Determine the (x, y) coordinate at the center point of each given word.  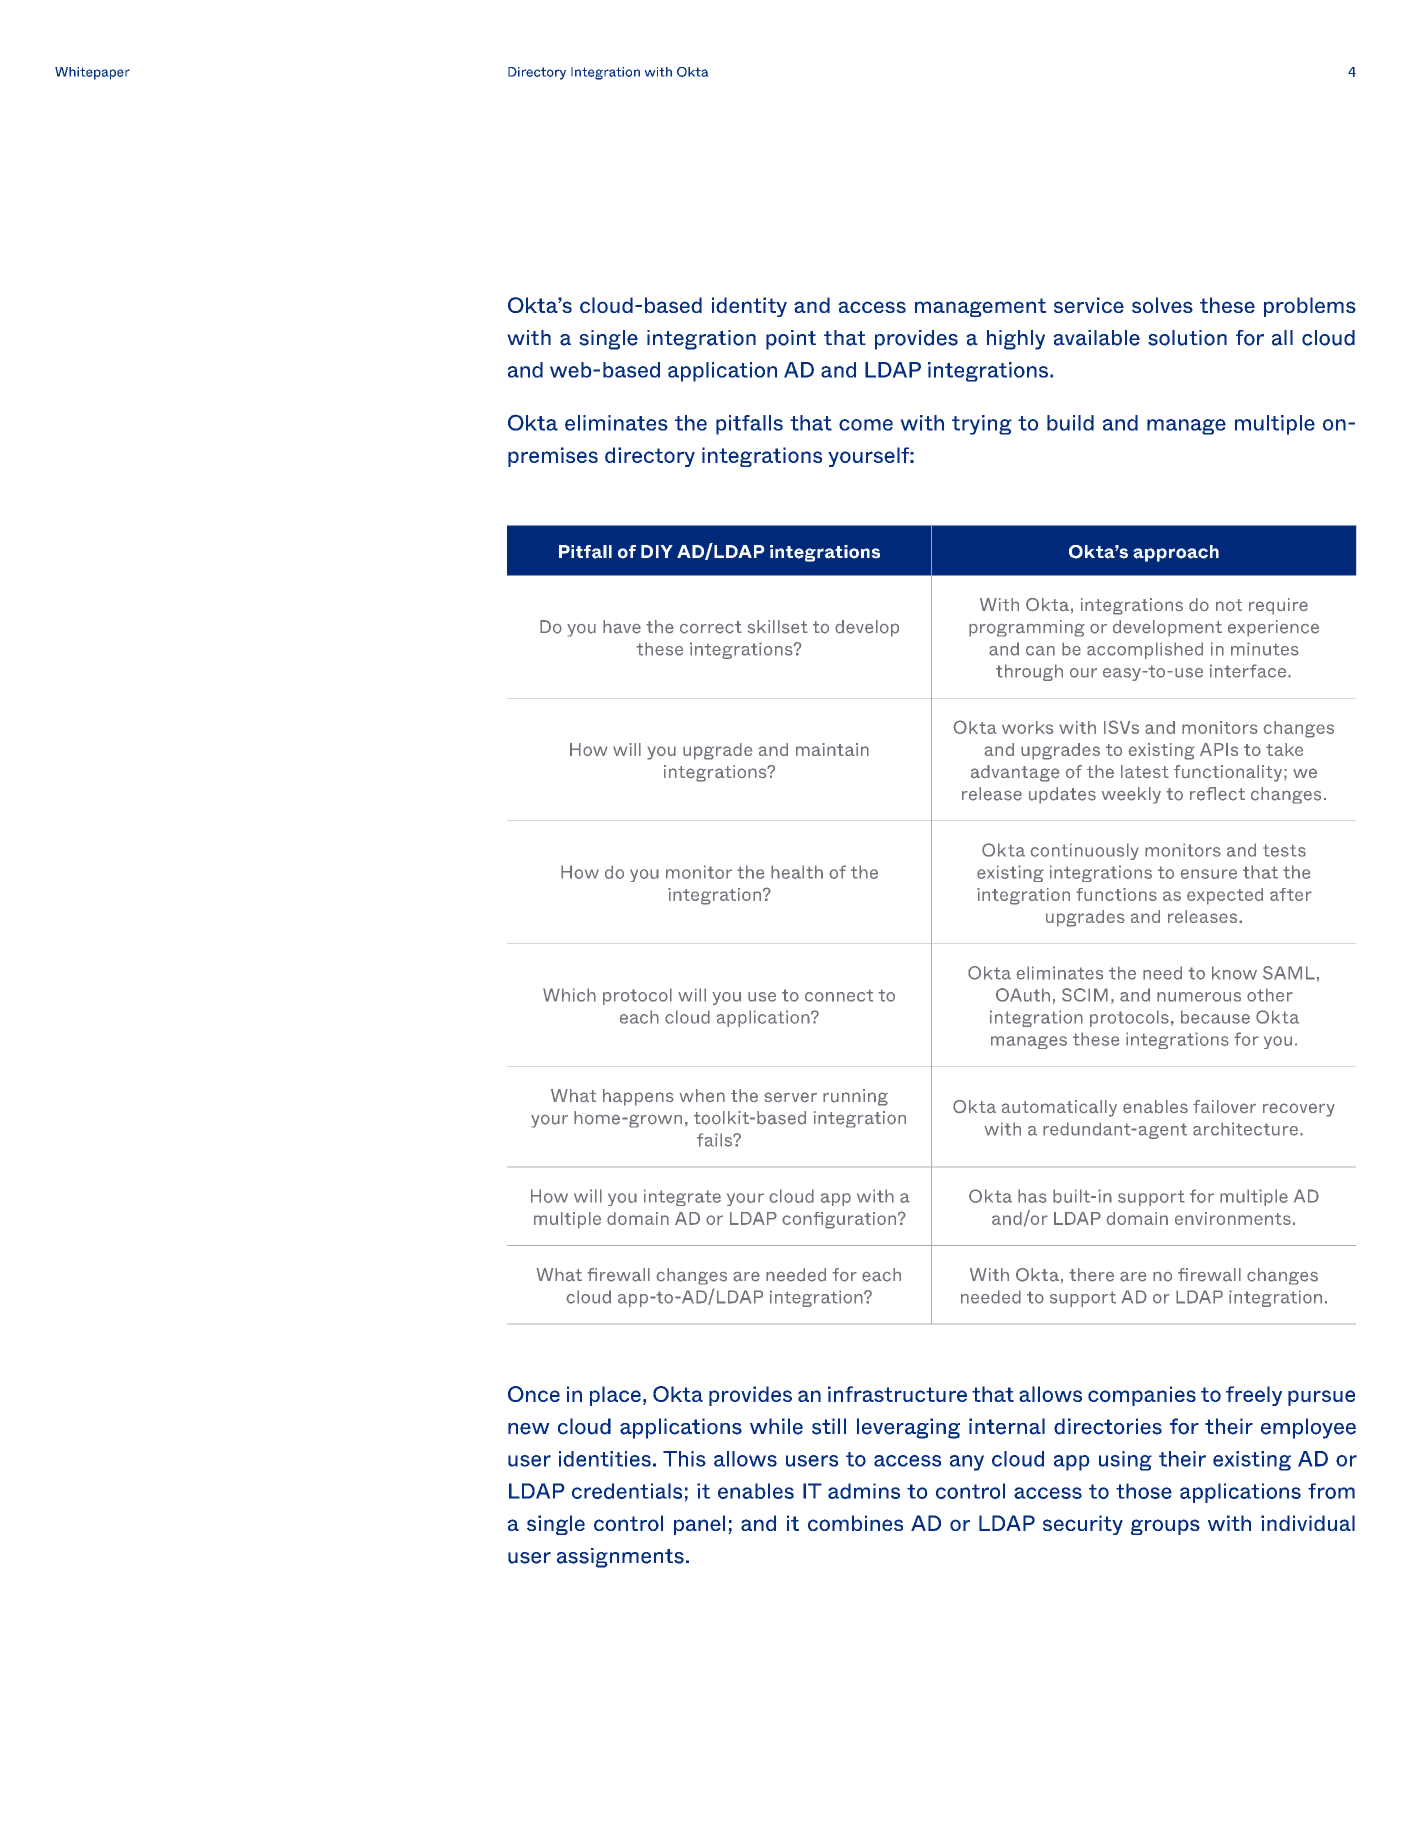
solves (1162, 305)
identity (749, 307)
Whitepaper (92, 73)
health (797, 872)
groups (1165, 1527)
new (529, 1429)
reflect (1217, 794)
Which (569, 995)
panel (699, 1525)
